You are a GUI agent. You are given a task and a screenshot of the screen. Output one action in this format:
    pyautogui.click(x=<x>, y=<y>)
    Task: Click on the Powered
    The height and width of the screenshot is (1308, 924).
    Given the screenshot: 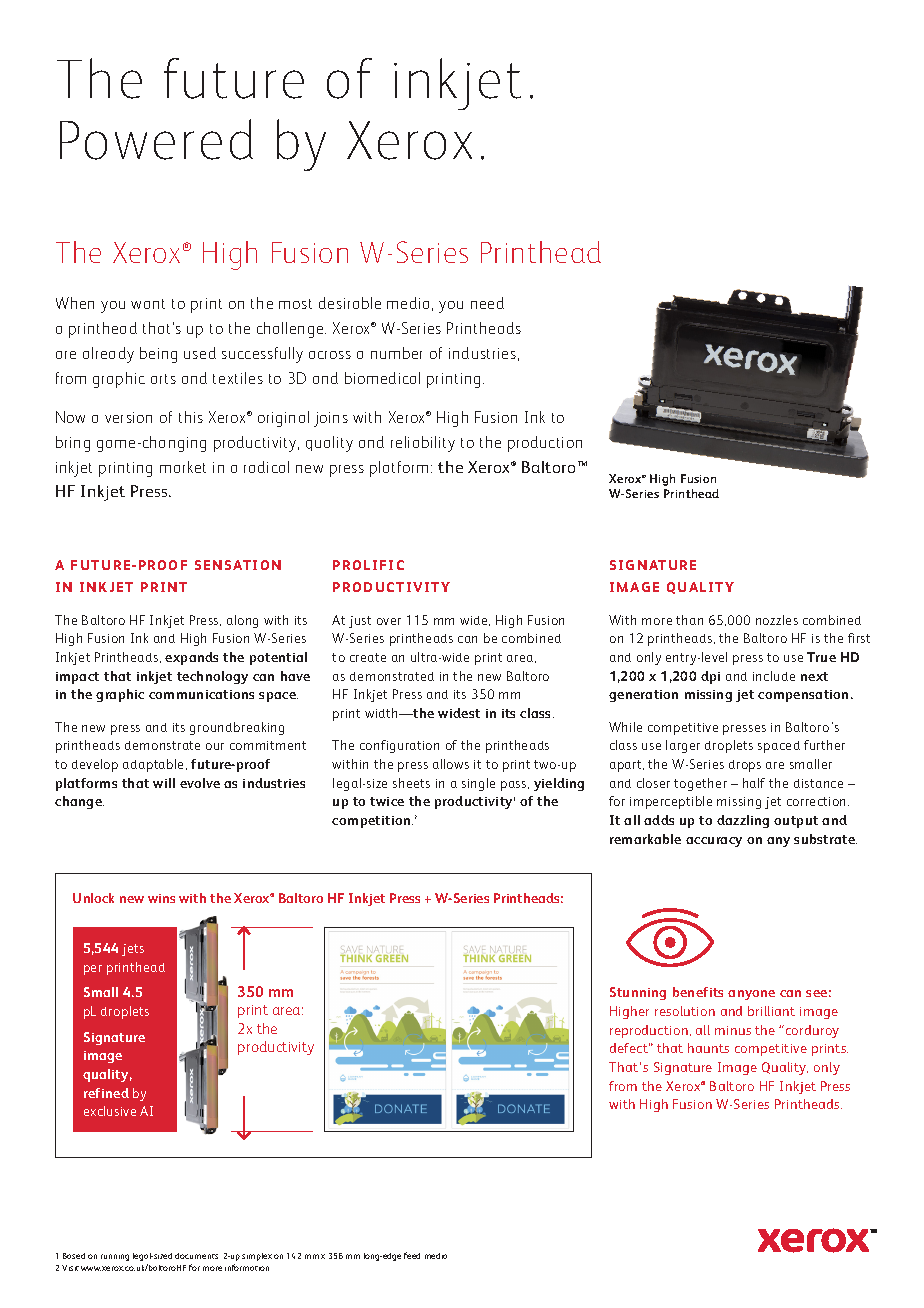 What is the action you would take?
    pyautogui.click(x=156, y=139)
